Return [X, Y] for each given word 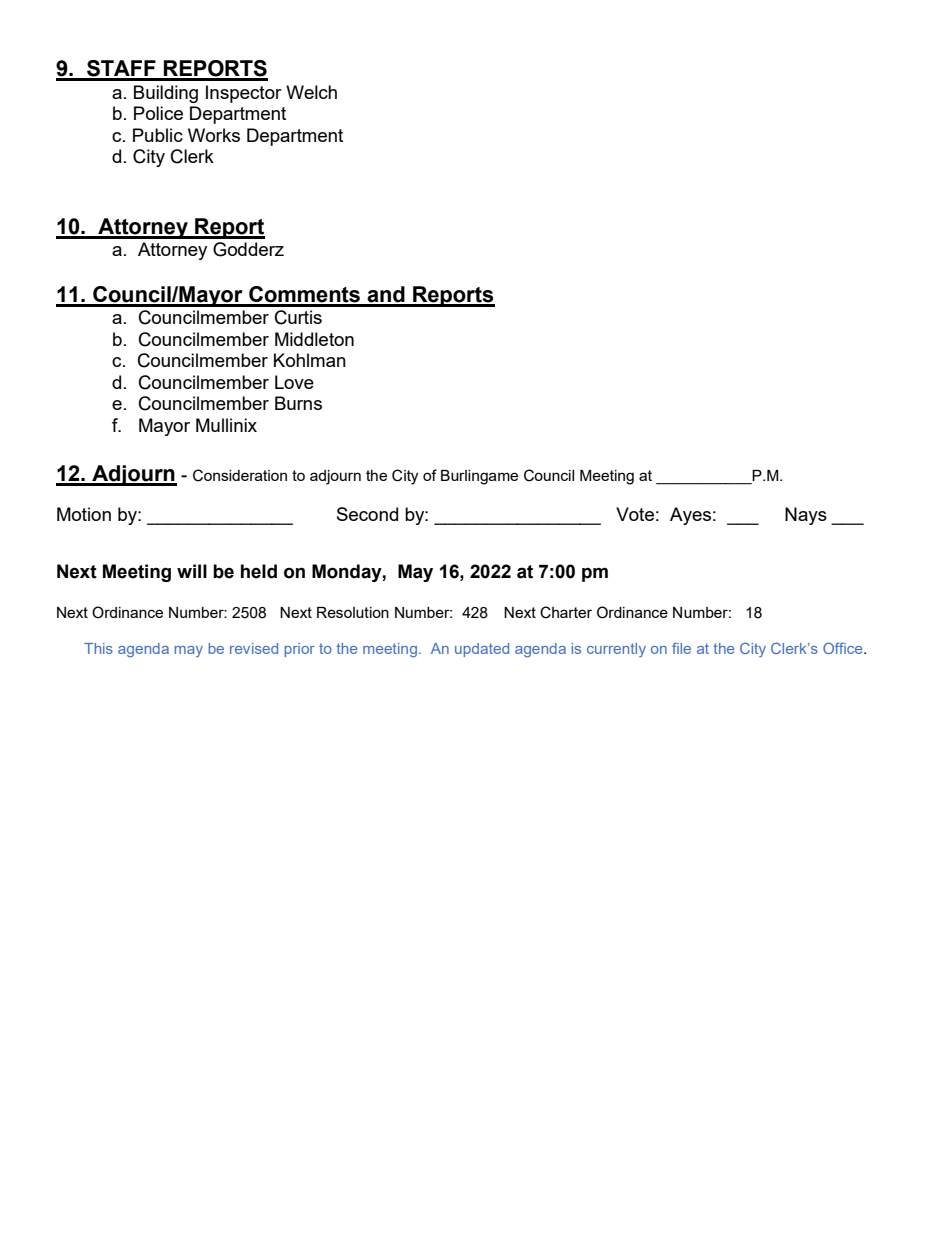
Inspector [244, 94]
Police [158, 113]
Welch [311, 92]
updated [482, 650]
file [681, 648]
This [98, 648]
